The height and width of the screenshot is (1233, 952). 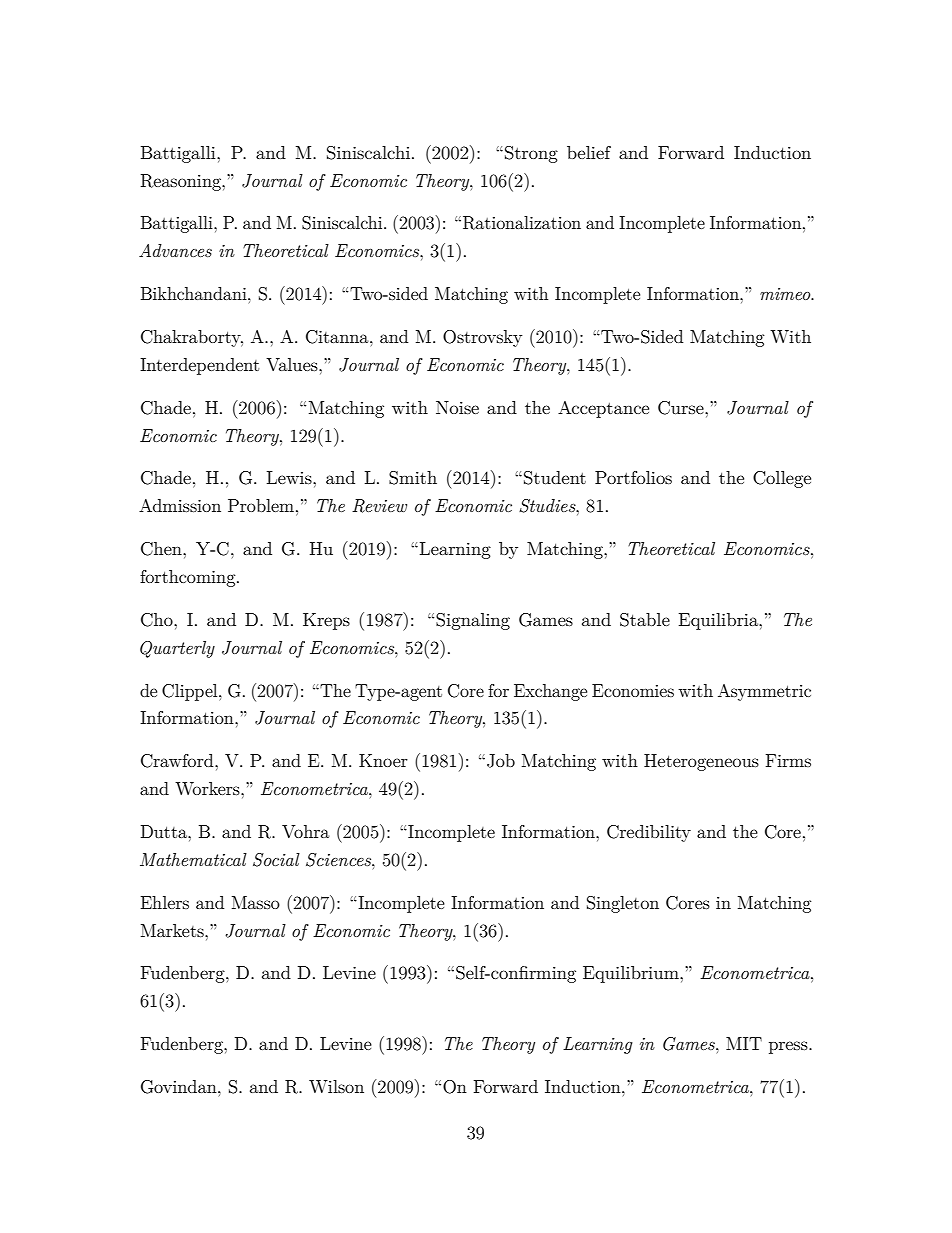 I want to click on Equilibrium, so click(x=632, y=974).
